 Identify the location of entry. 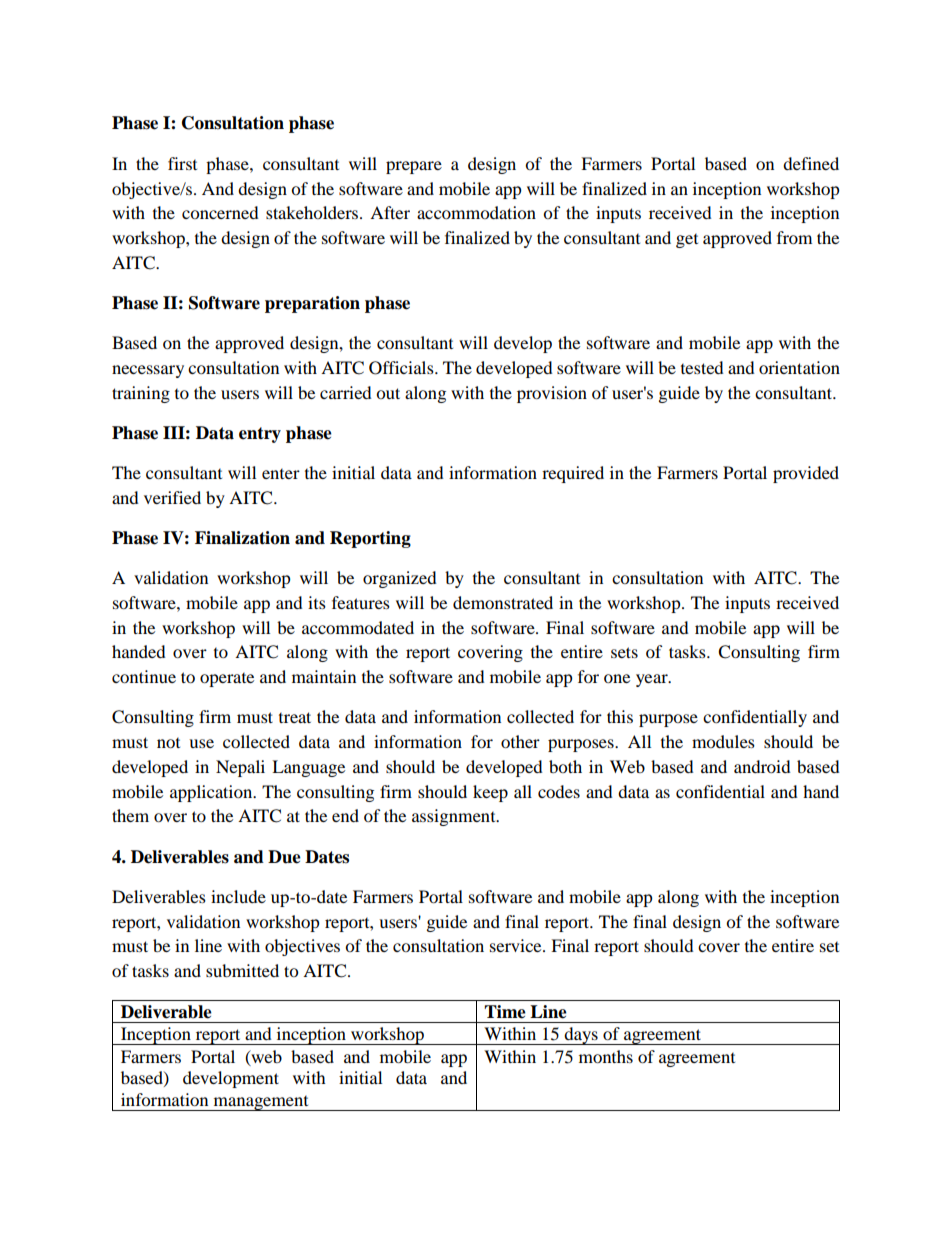
(260, 435).
